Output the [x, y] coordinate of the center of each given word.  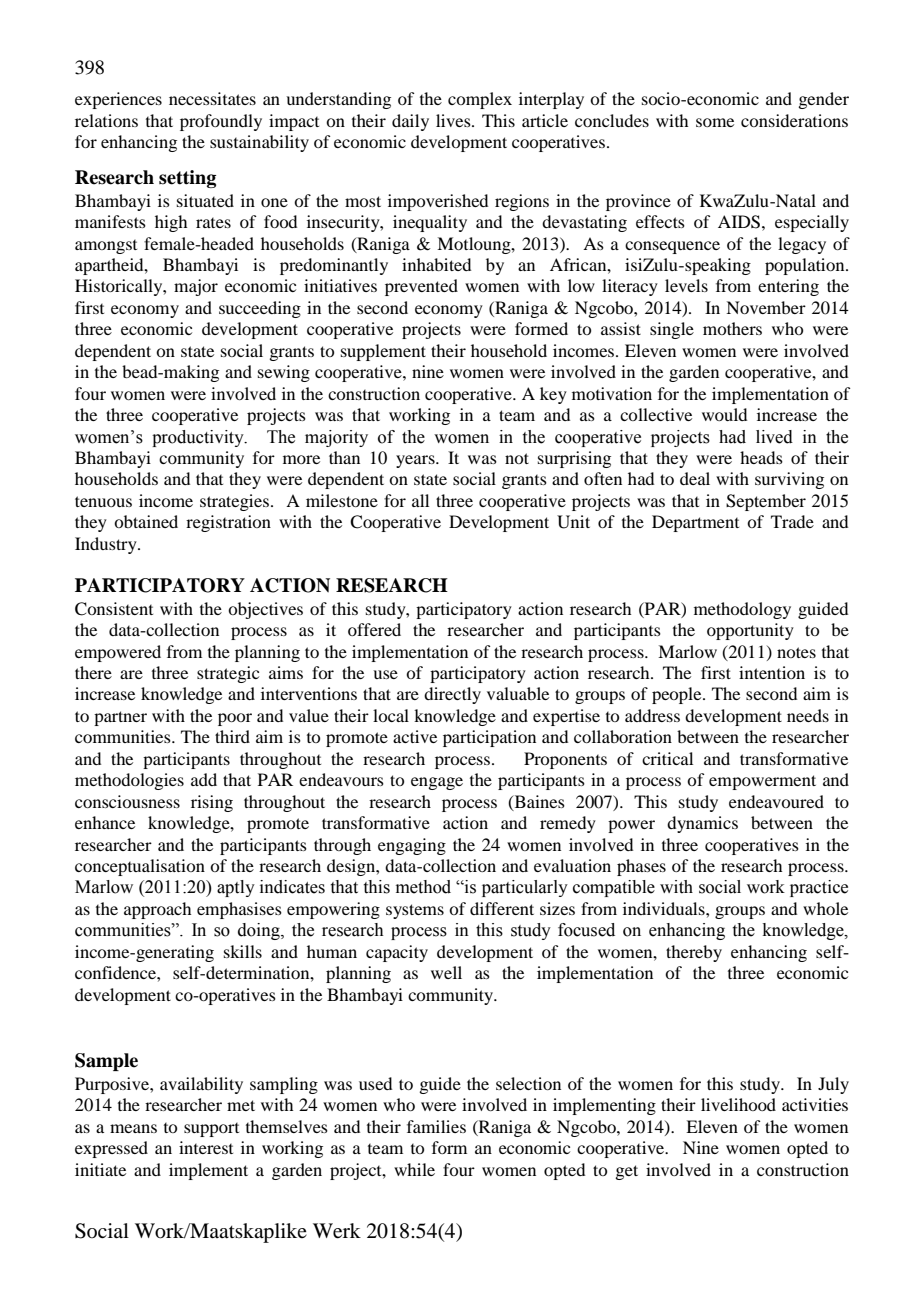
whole [825, 908]
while [414, 1169]
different [502, 908]
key [553, 395]
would [724, 414]
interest [206, 1147]
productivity [199, 438]
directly [452, 695]
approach [157, 910]
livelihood [738, 1104]
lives [454, 120]
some [715, 122]
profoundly [221, 122]
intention [772, 672]
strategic [228, 674]
